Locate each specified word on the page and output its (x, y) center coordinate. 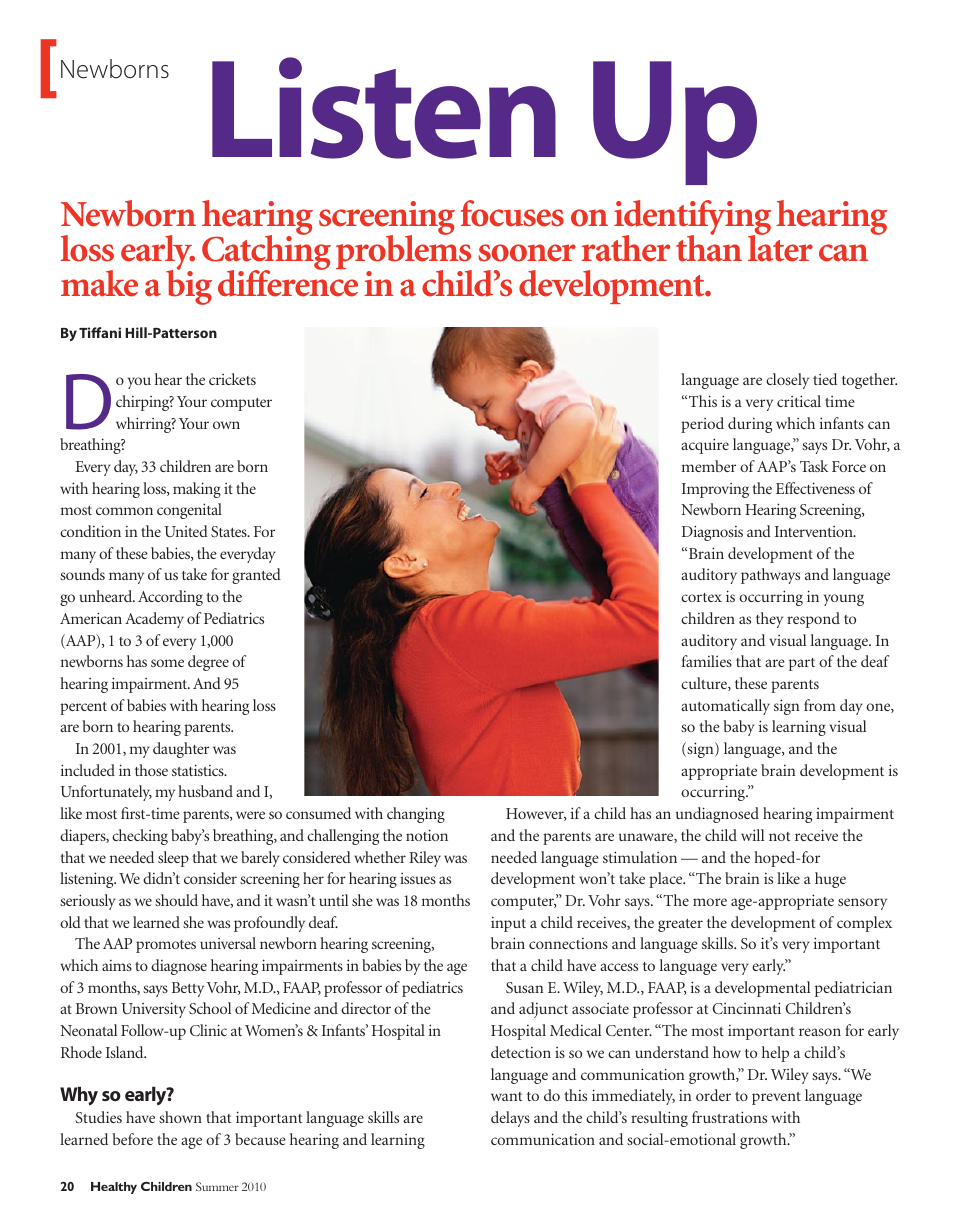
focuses (512, 213)
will (752, 835)
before (132, 1139)
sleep (173, 859)
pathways (770, 576)
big (189, 286)
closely (787, 381)
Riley (425, 859)
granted (256, 576)
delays (510, 1119)
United (186, 531)
